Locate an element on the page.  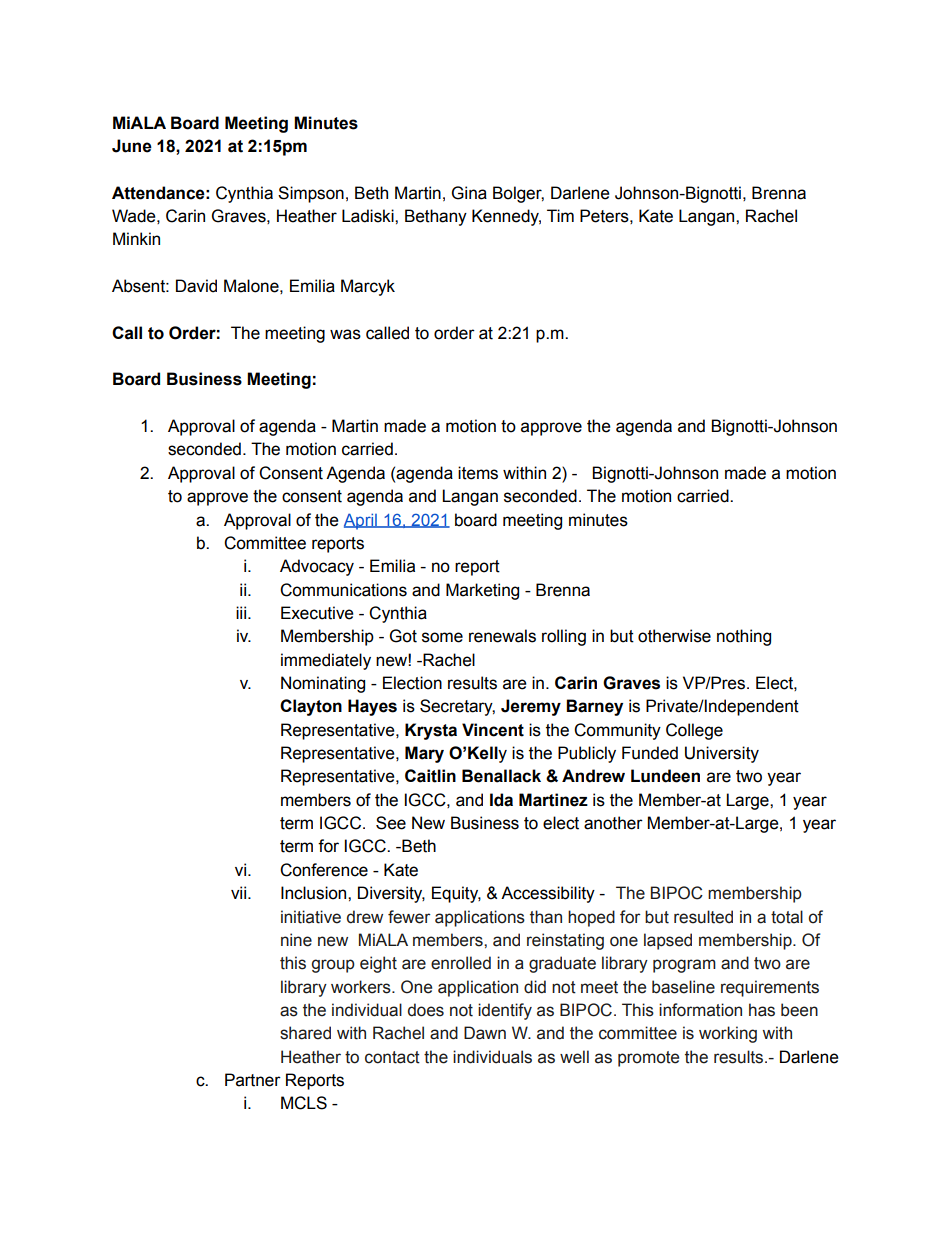
nothing is located at coordinates (744, 637).
